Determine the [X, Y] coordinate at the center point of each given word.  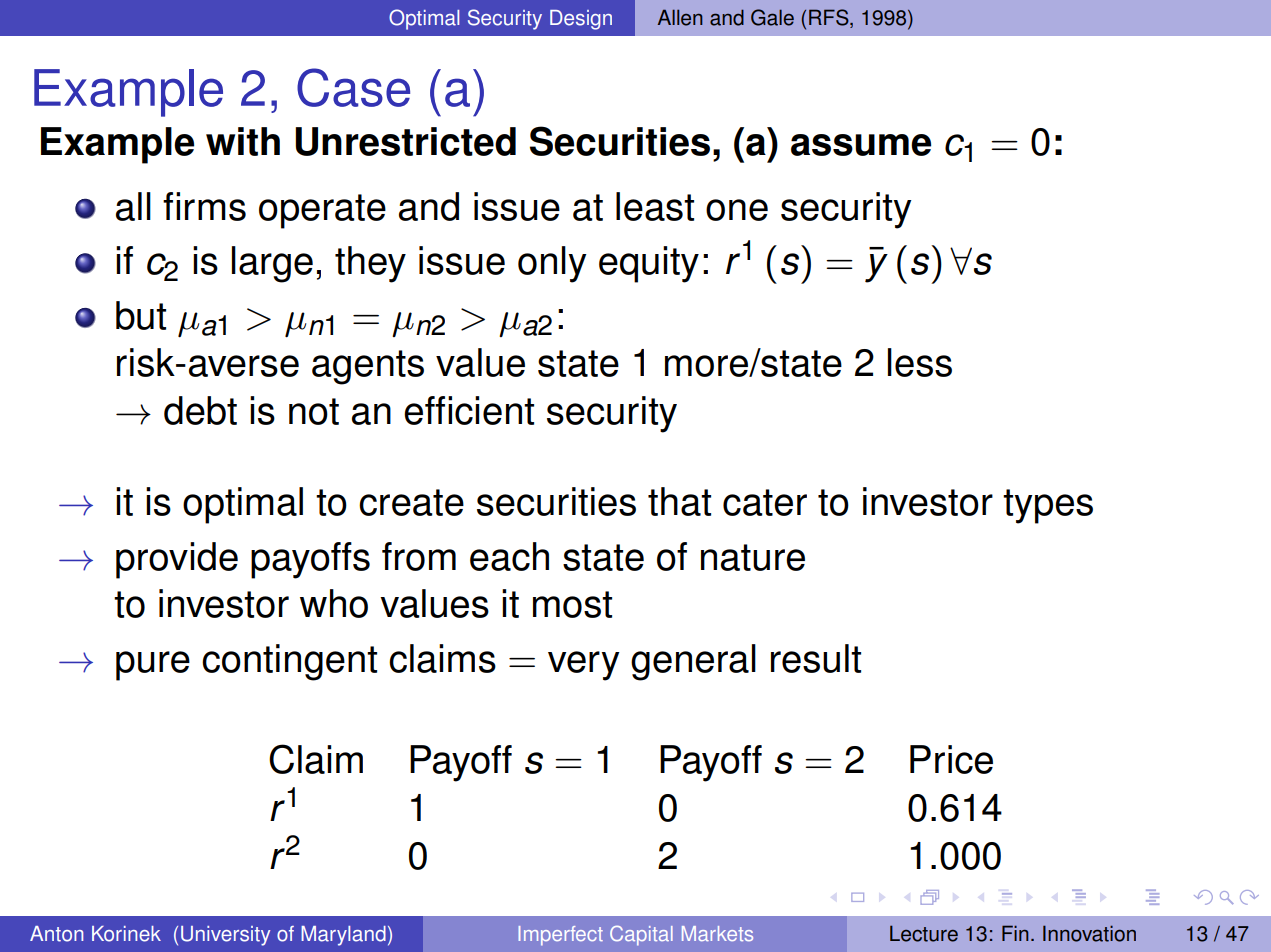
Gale [772, 17]
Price [951, 759]
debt [200, 410]
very [584, 666]
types [1048, 506]
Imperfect [560, 936]
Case [353, 87]
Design [581, 20]
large [272, 264]
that [679, 501]
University [225, 936]
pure [153, 666]
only [552, 264]
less [920, 362]
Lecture [924, 933]
